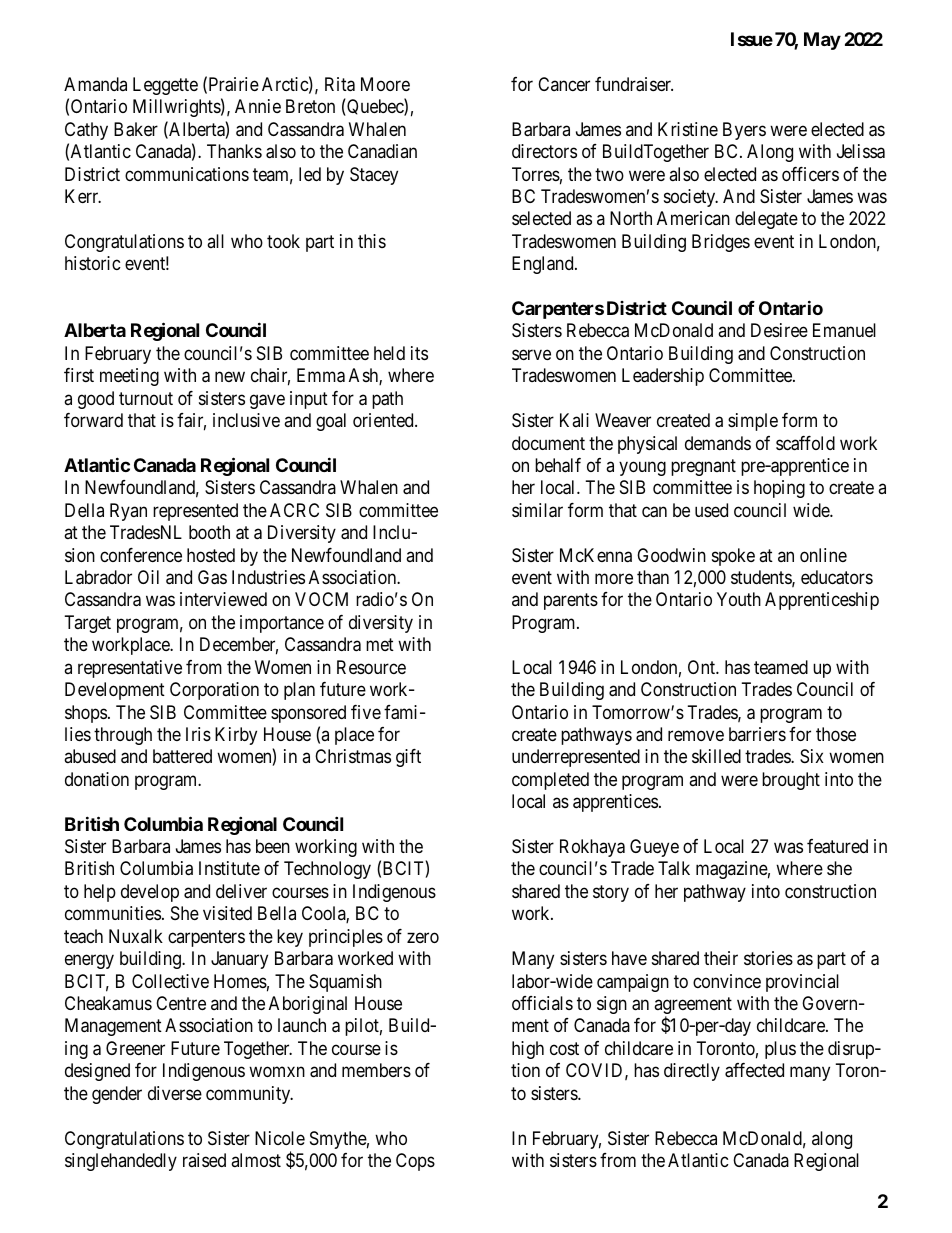 Image resolution: width=952 pixels, height=1233 pixels. Describe the element at coordinates (674, 868) in the image. I see `Talk` at that location.
